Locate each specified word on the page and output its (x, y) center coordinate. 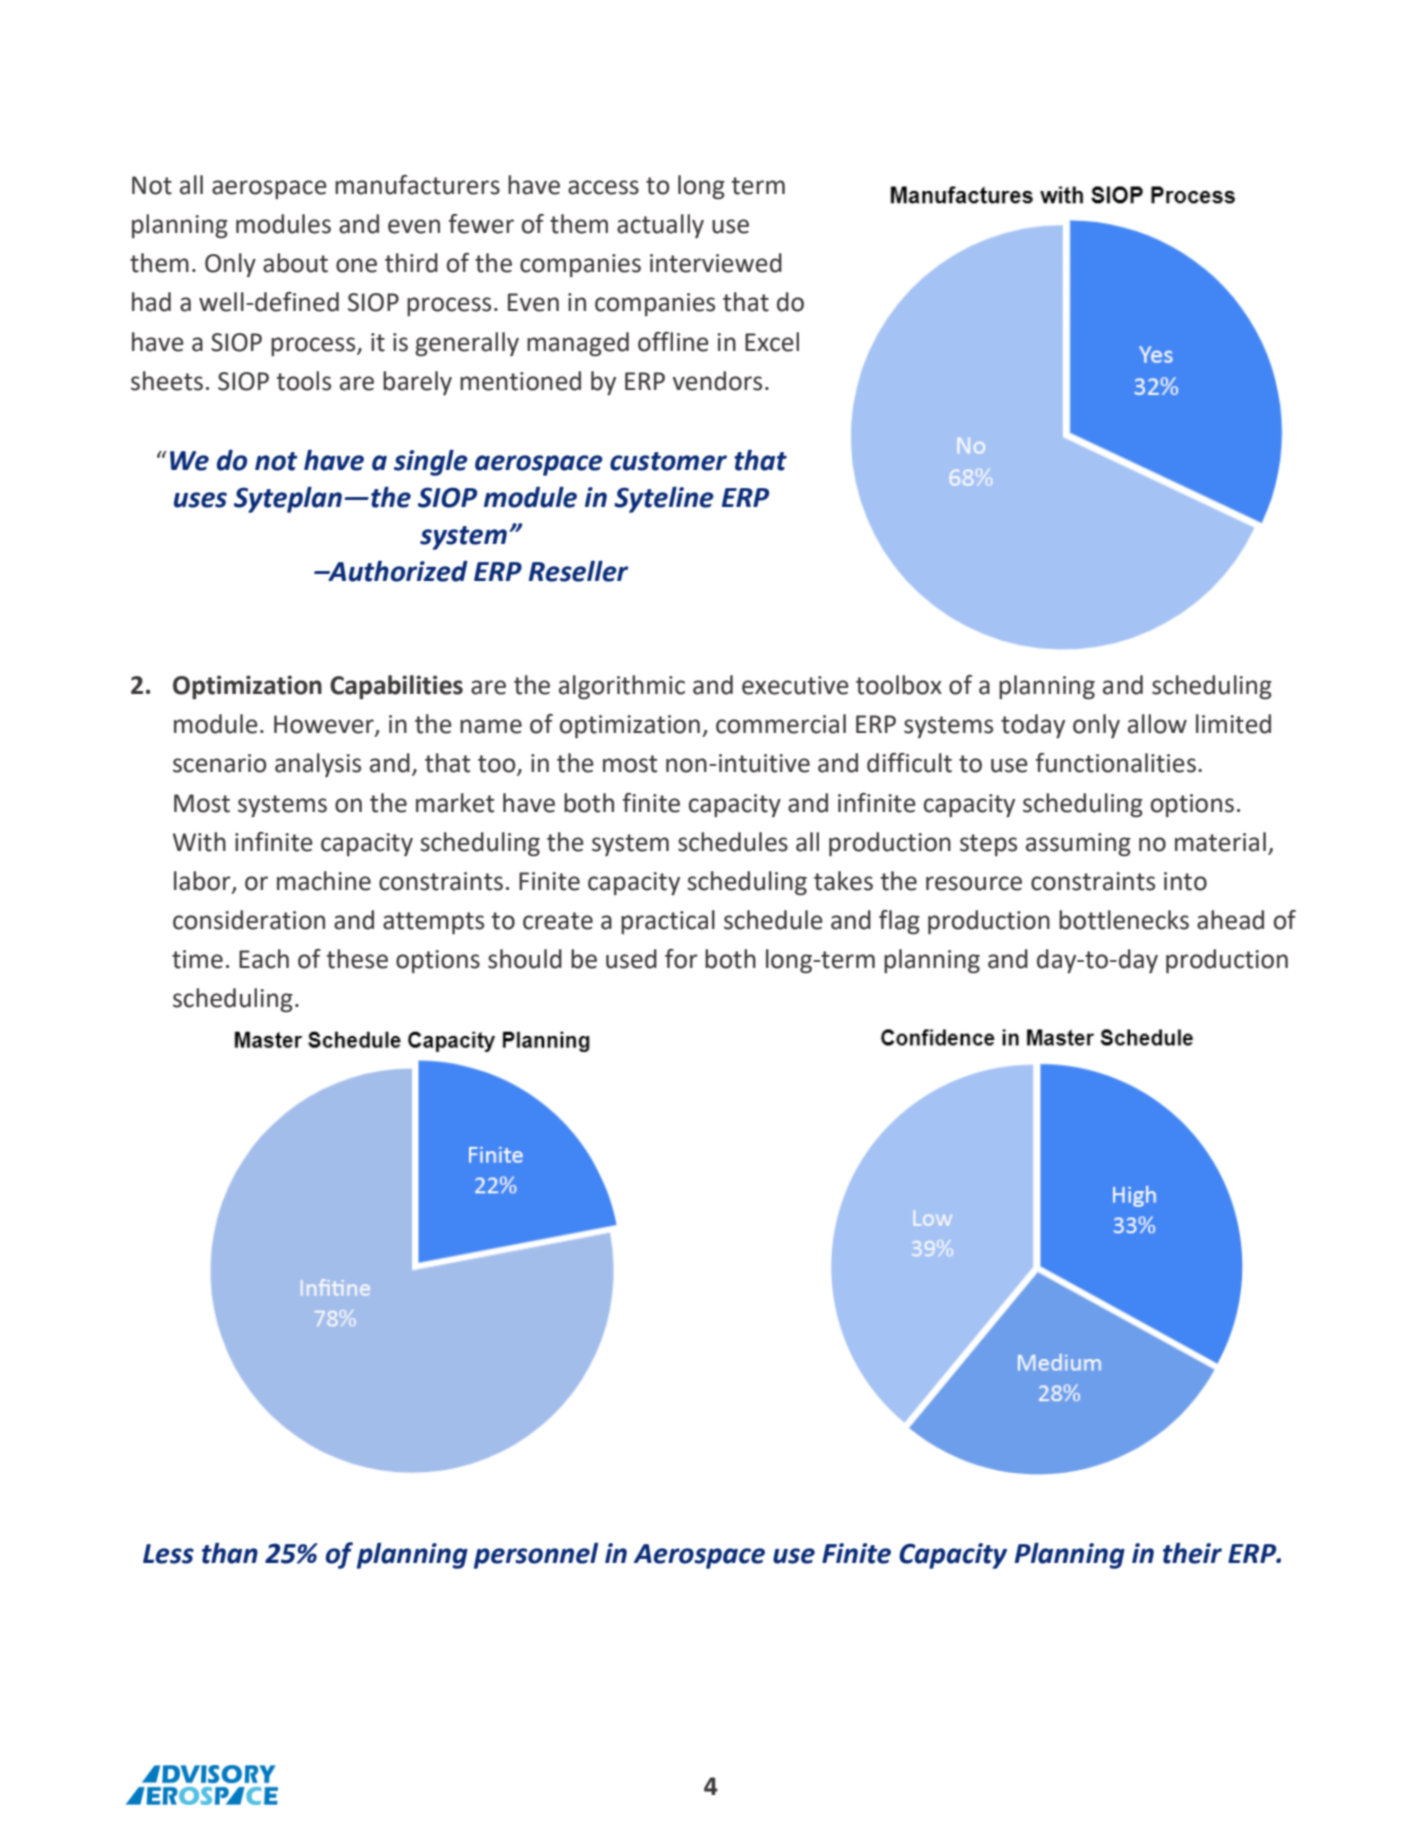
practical (668, 922)
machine (324, 881)
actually (660, 226)
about (295, 263)
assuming (1078, 845)
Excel (772, 342)
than (230, 1553)
